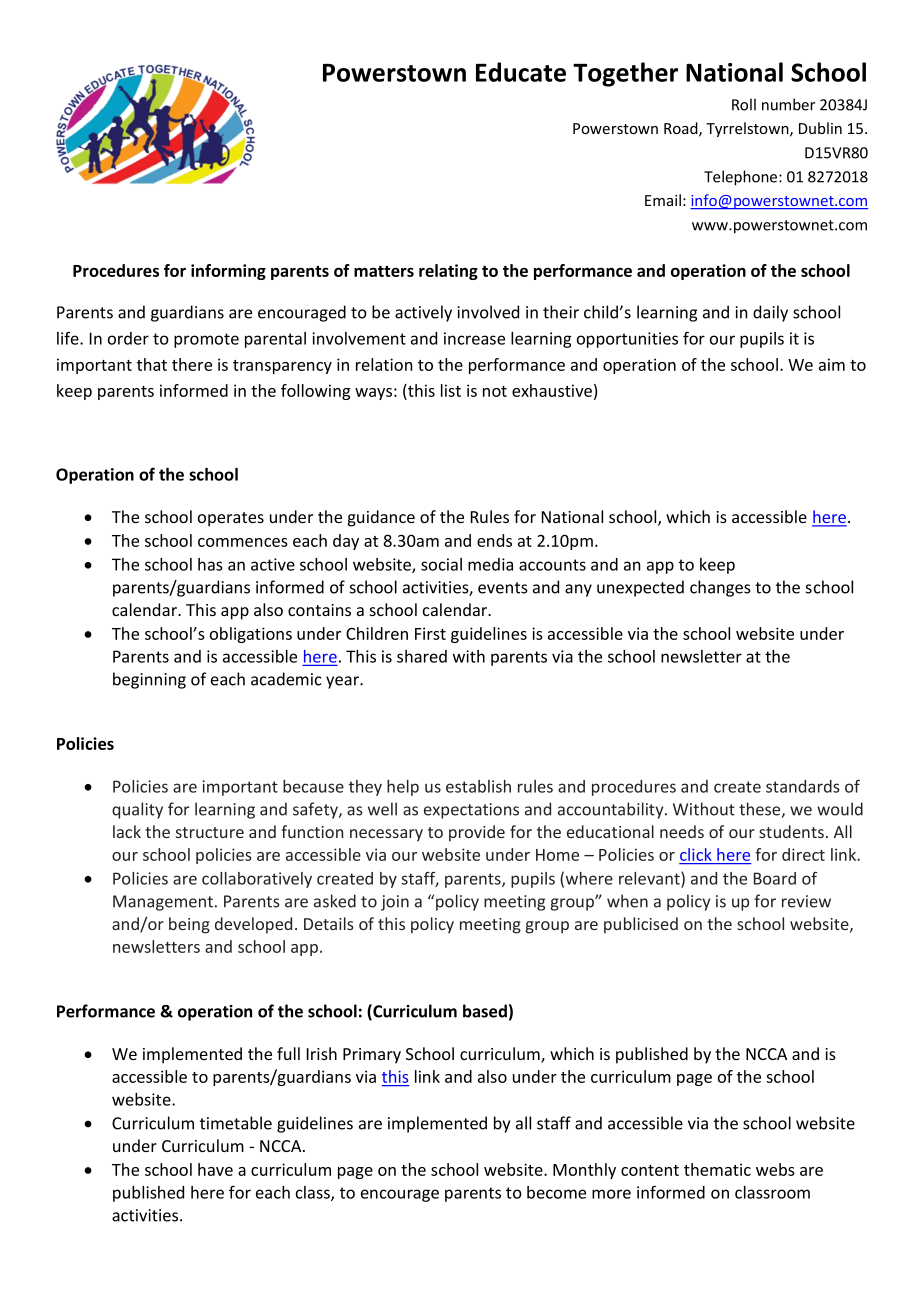  What do you see at coordinates (215, 1169) in the screenshot?
I see `have` at bounding box center [215, 1169].
